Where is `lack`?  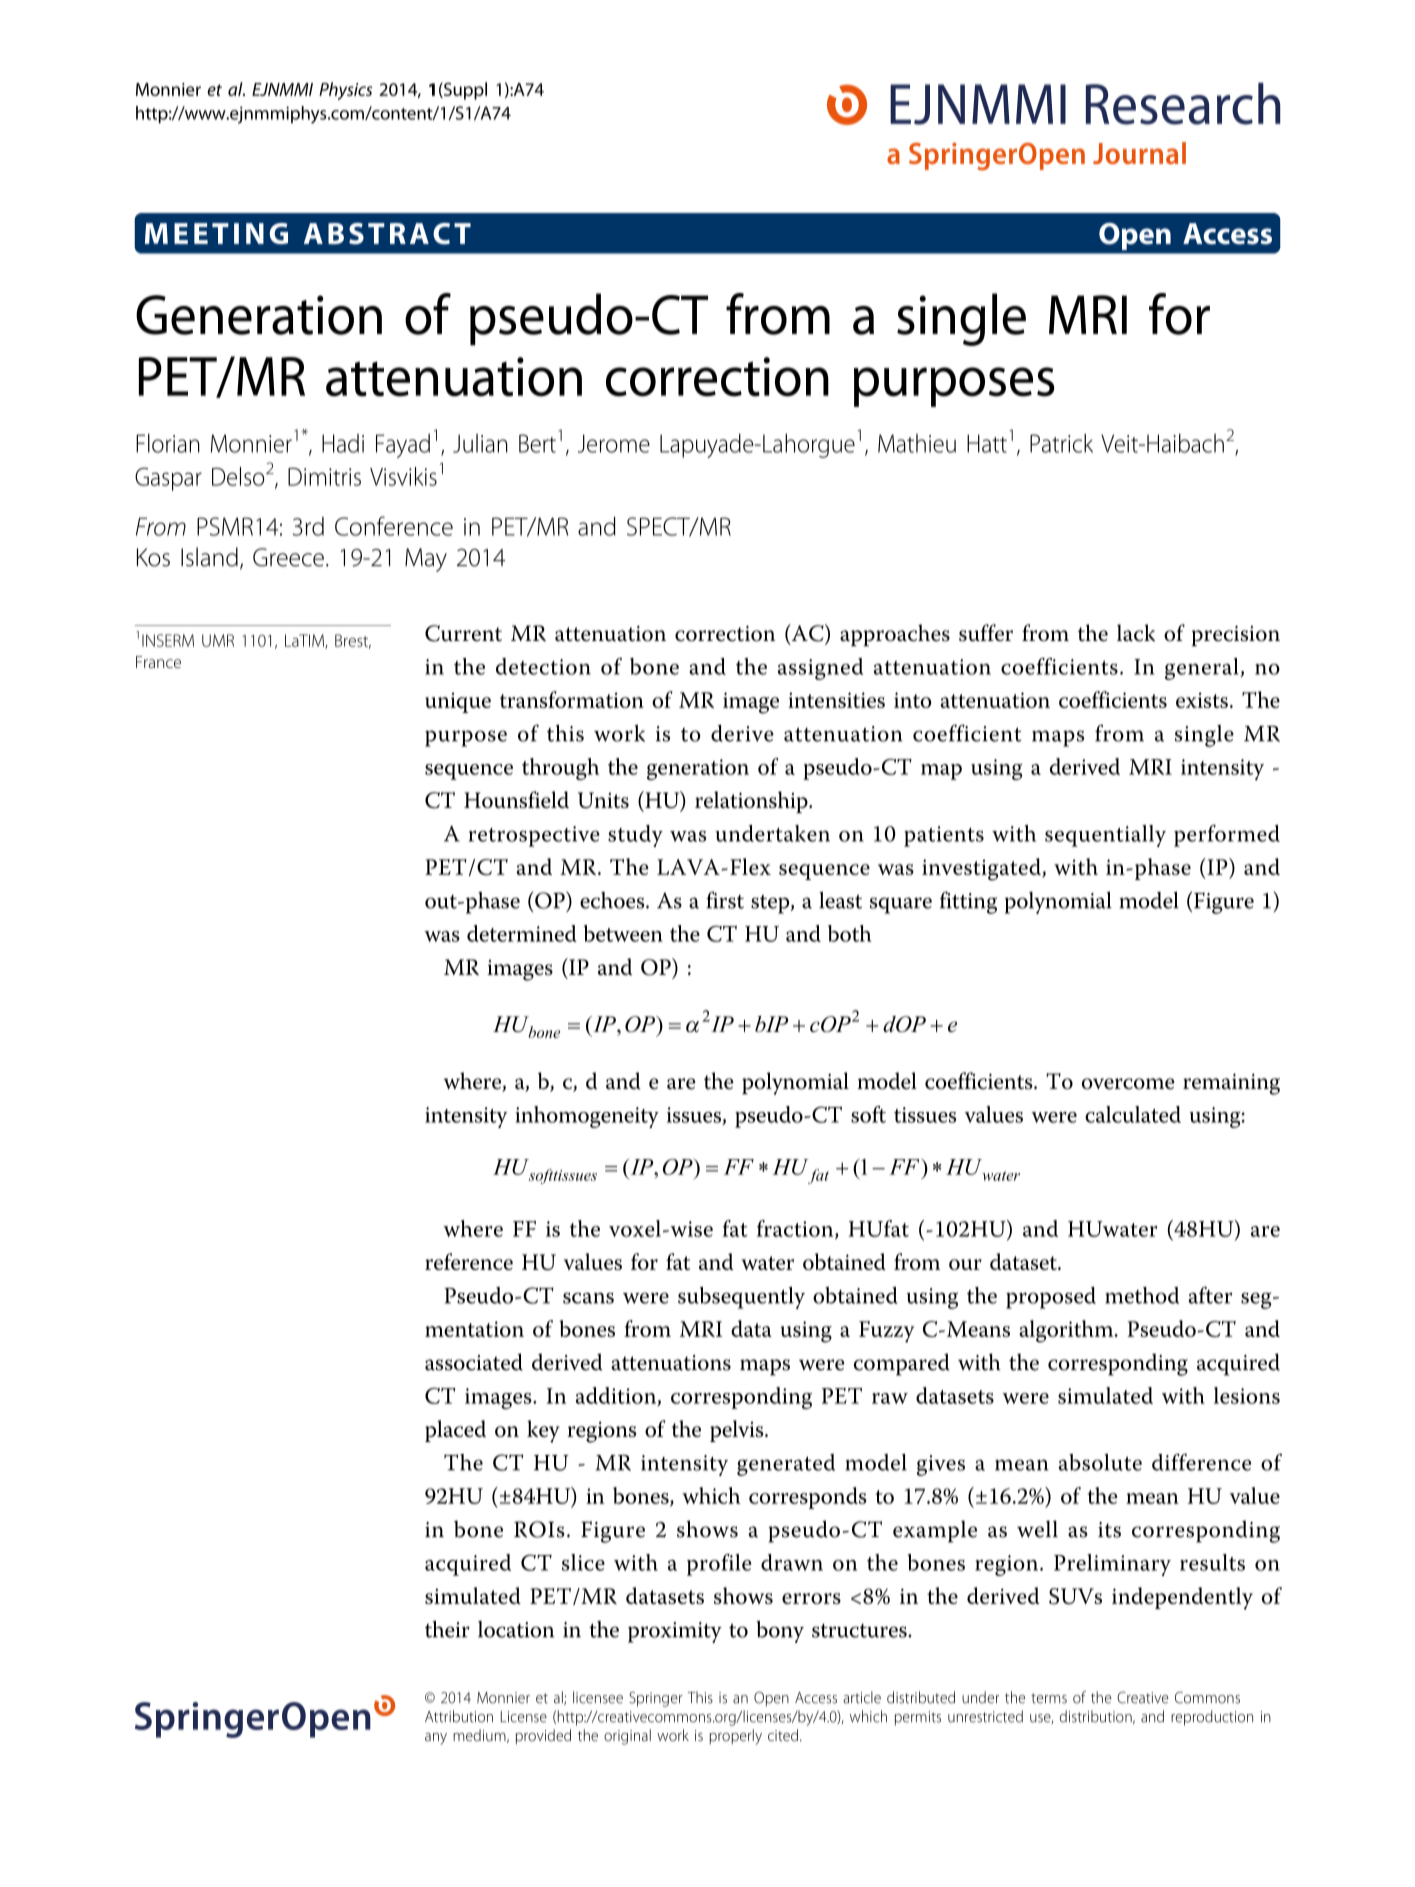
lack is located at coordinates (1136, 633).
